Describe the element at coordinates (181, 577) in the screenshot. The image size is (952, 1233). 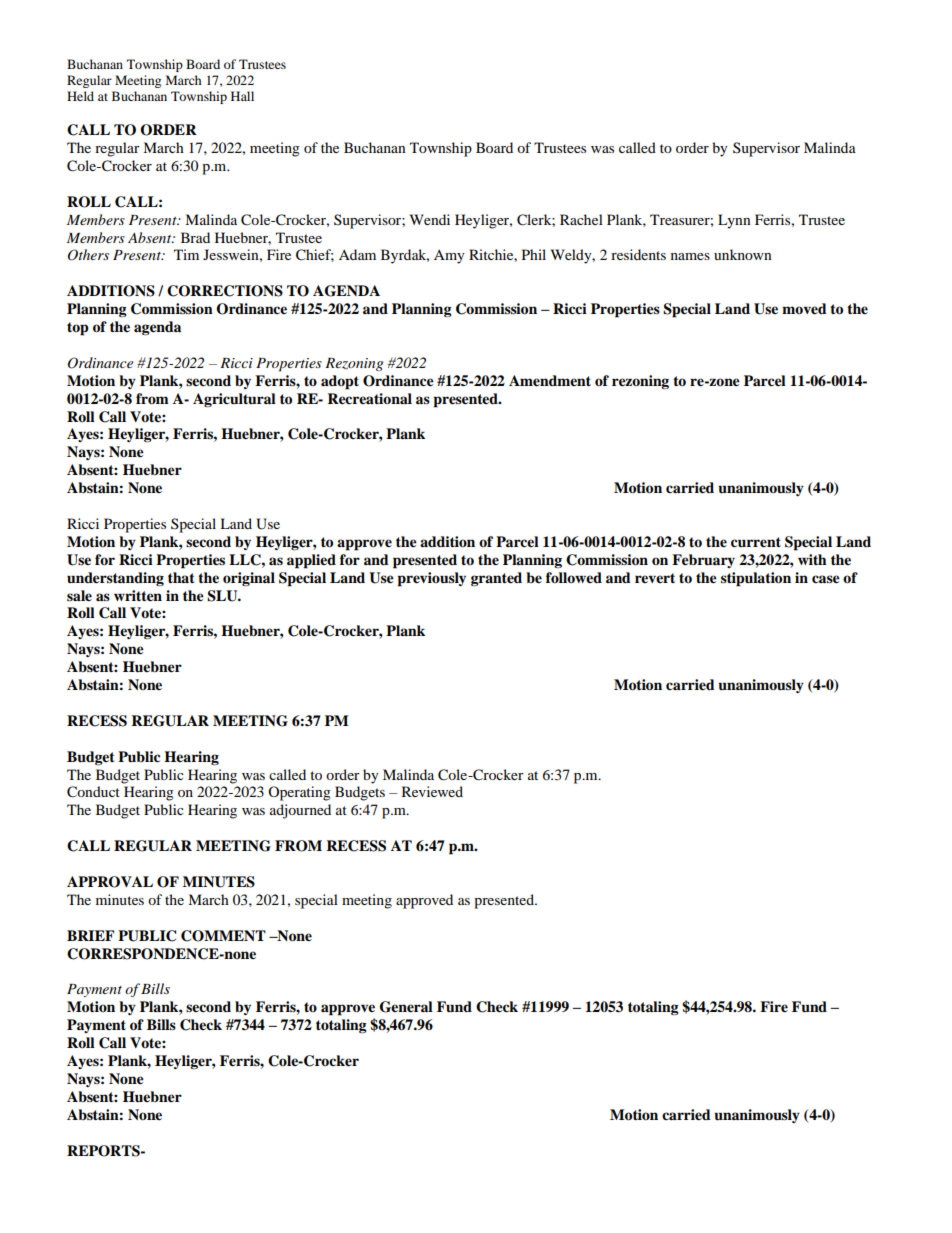
I see `that` at that location.
